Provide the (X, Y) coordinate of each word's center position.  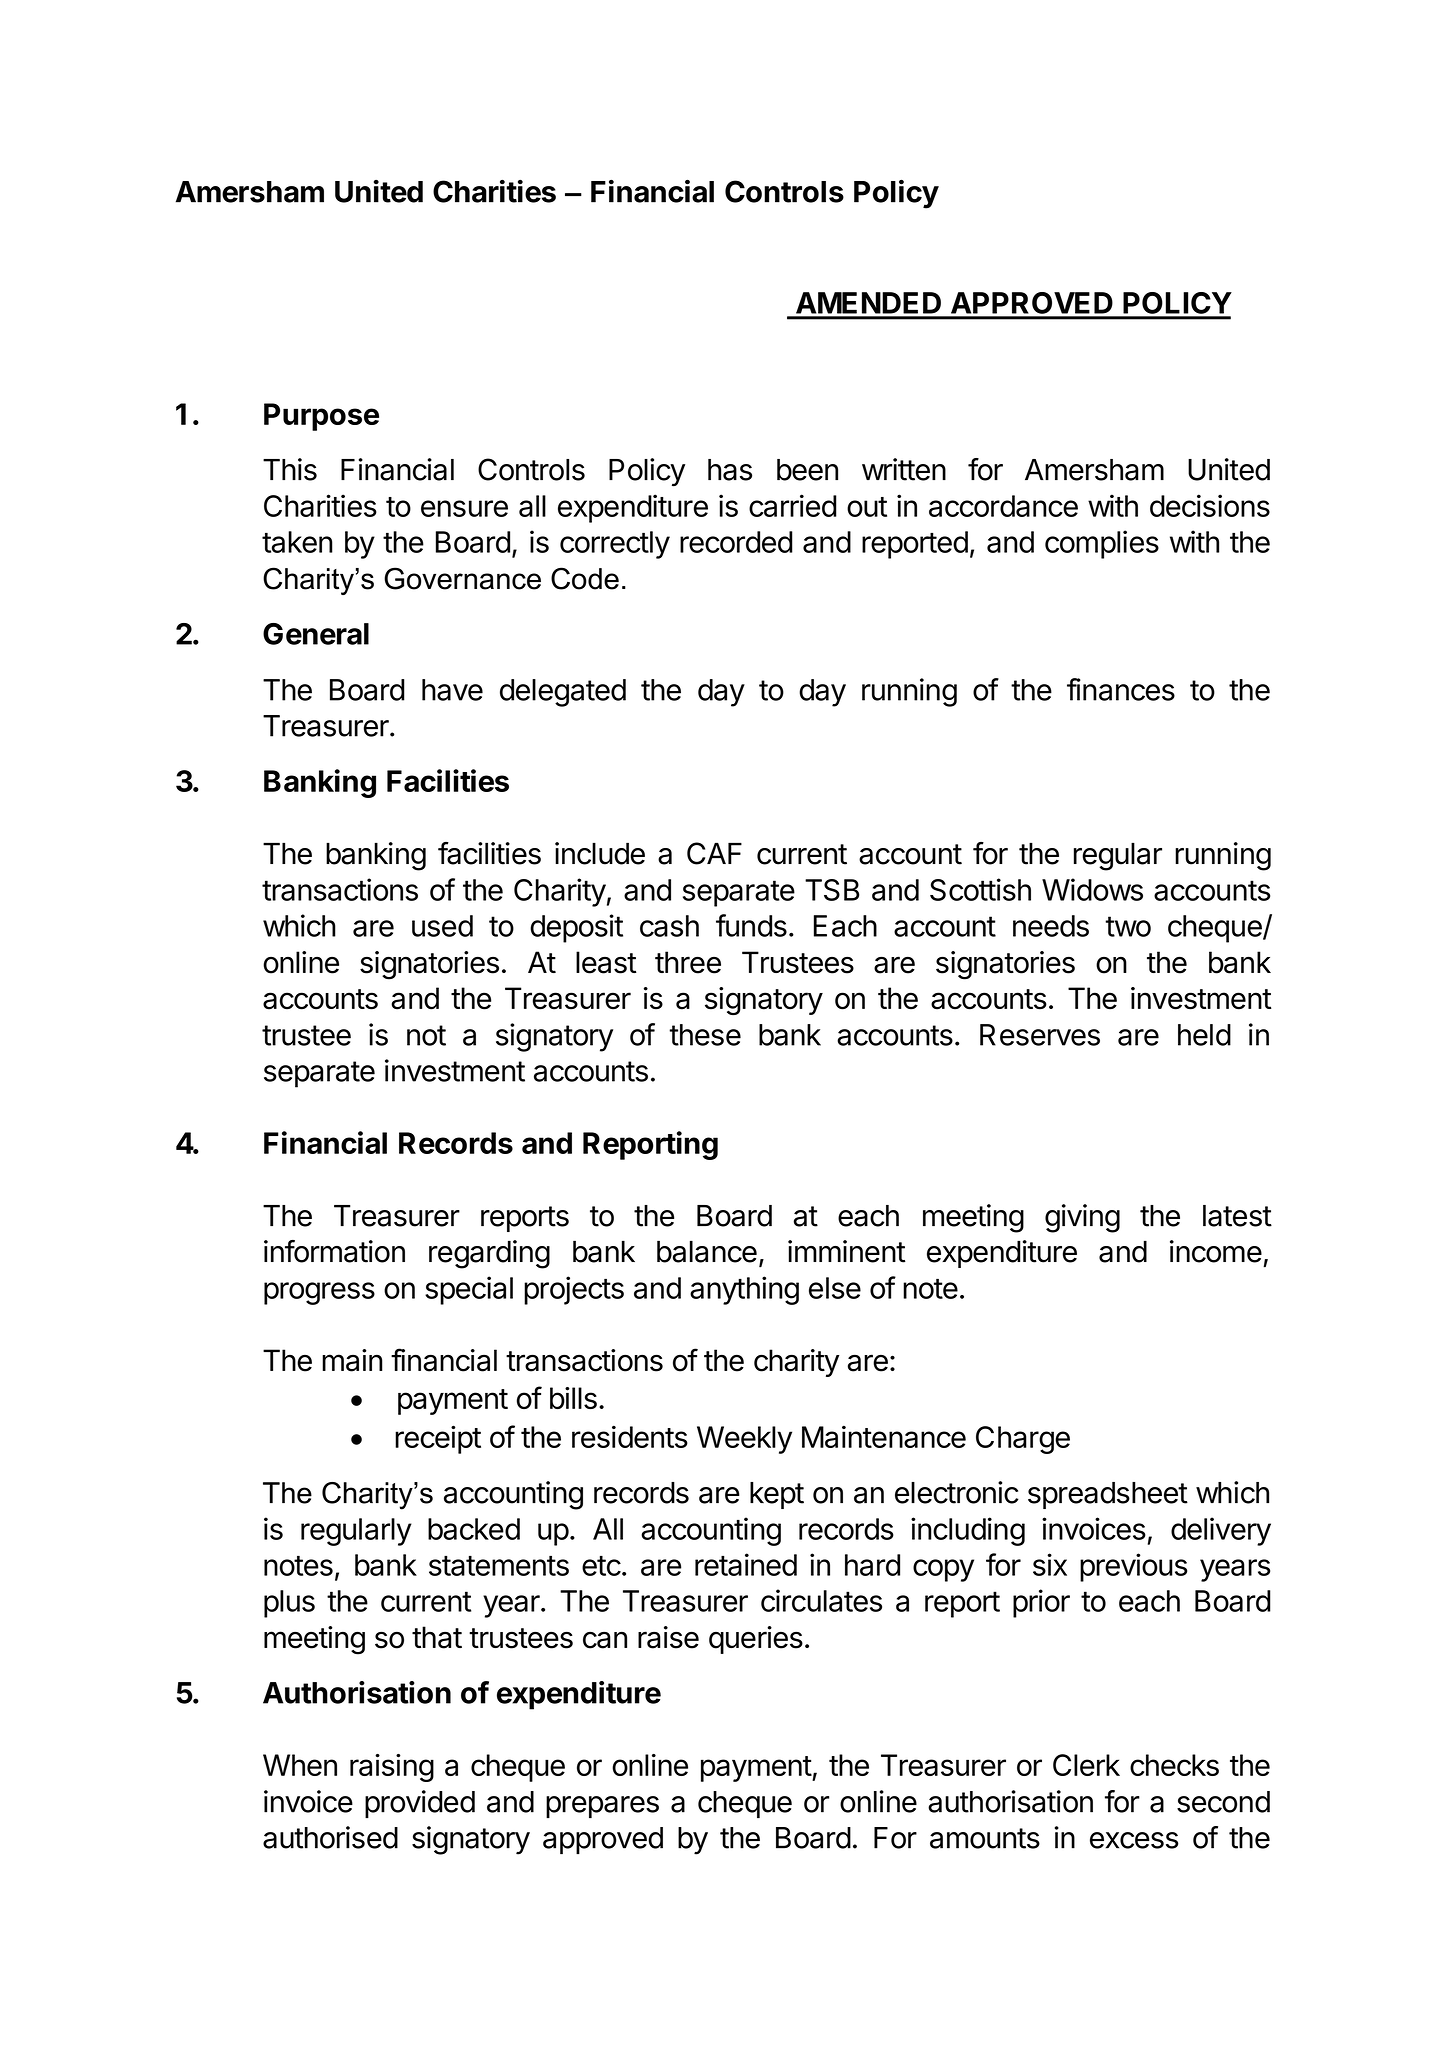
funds (751, 925)
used (442, 926)
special (469, 1290)
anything (744, 1290)
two (1128, 926)
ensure (464, 508)
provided (420, 1804)
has (730, 470)
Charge (1023, 1440)
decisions (1210, 505)
